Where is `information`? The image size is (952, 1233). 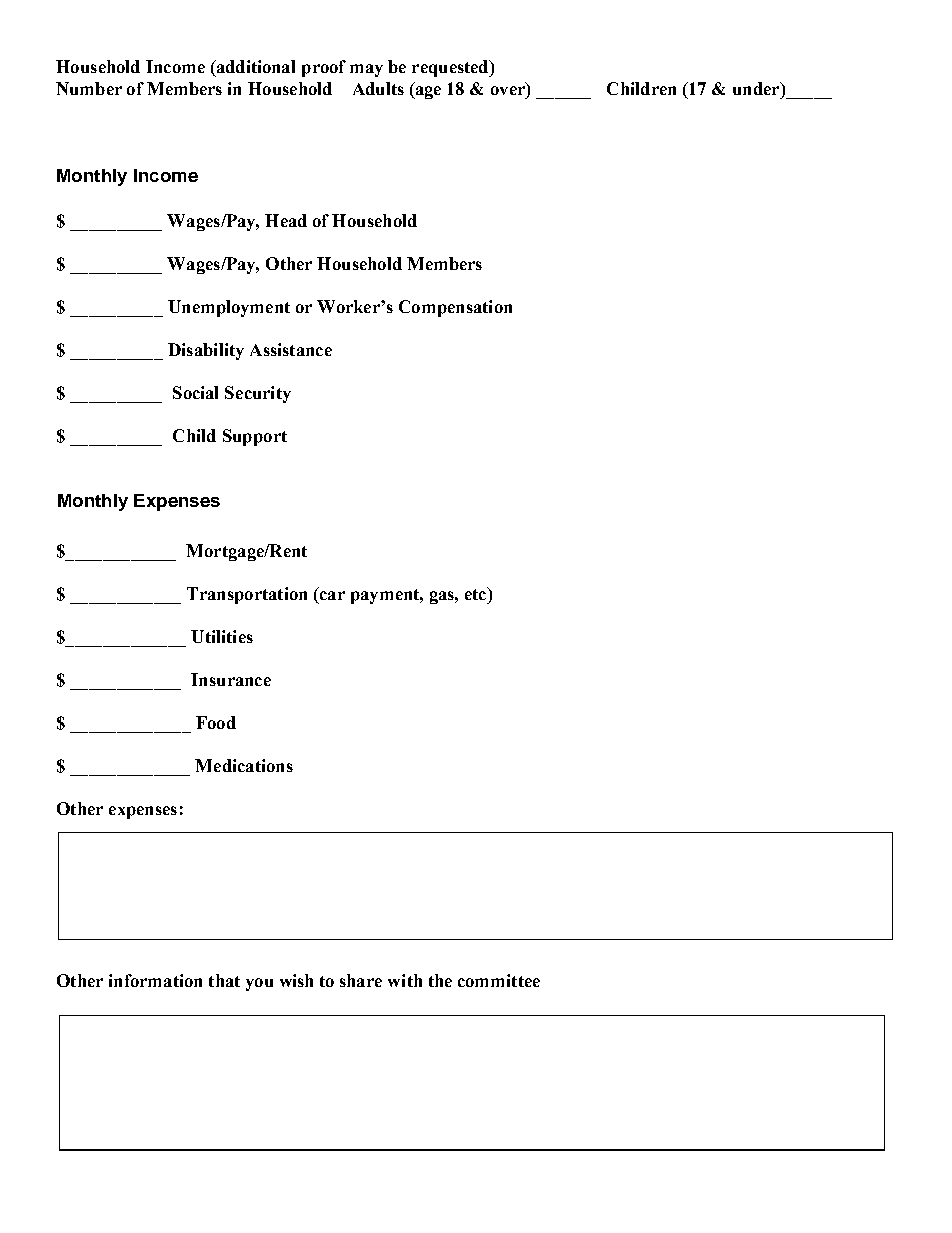 information is located at coordinates (155, 980).
